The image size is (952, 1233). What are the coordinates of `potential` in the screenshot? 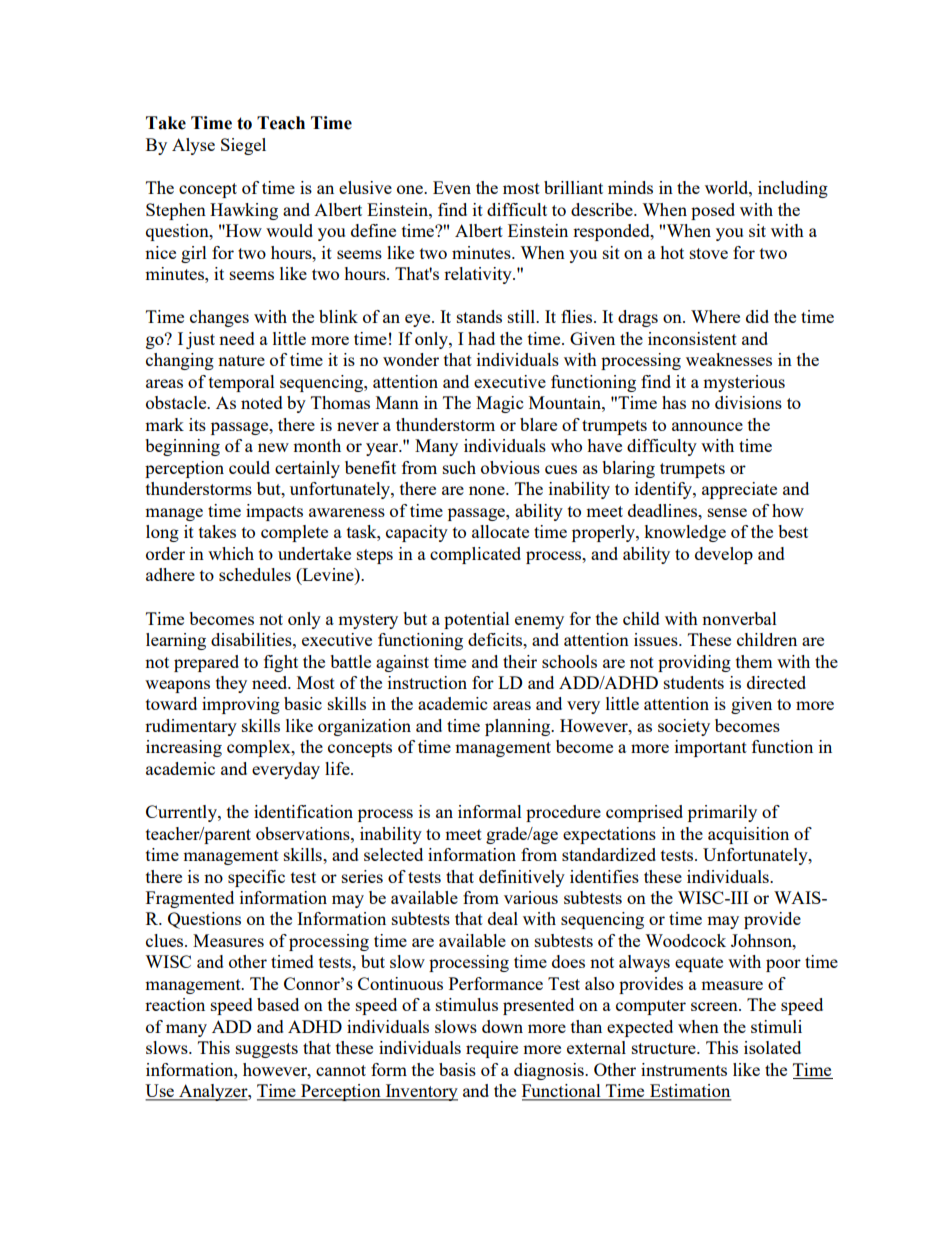 It's located at (477, 620).
